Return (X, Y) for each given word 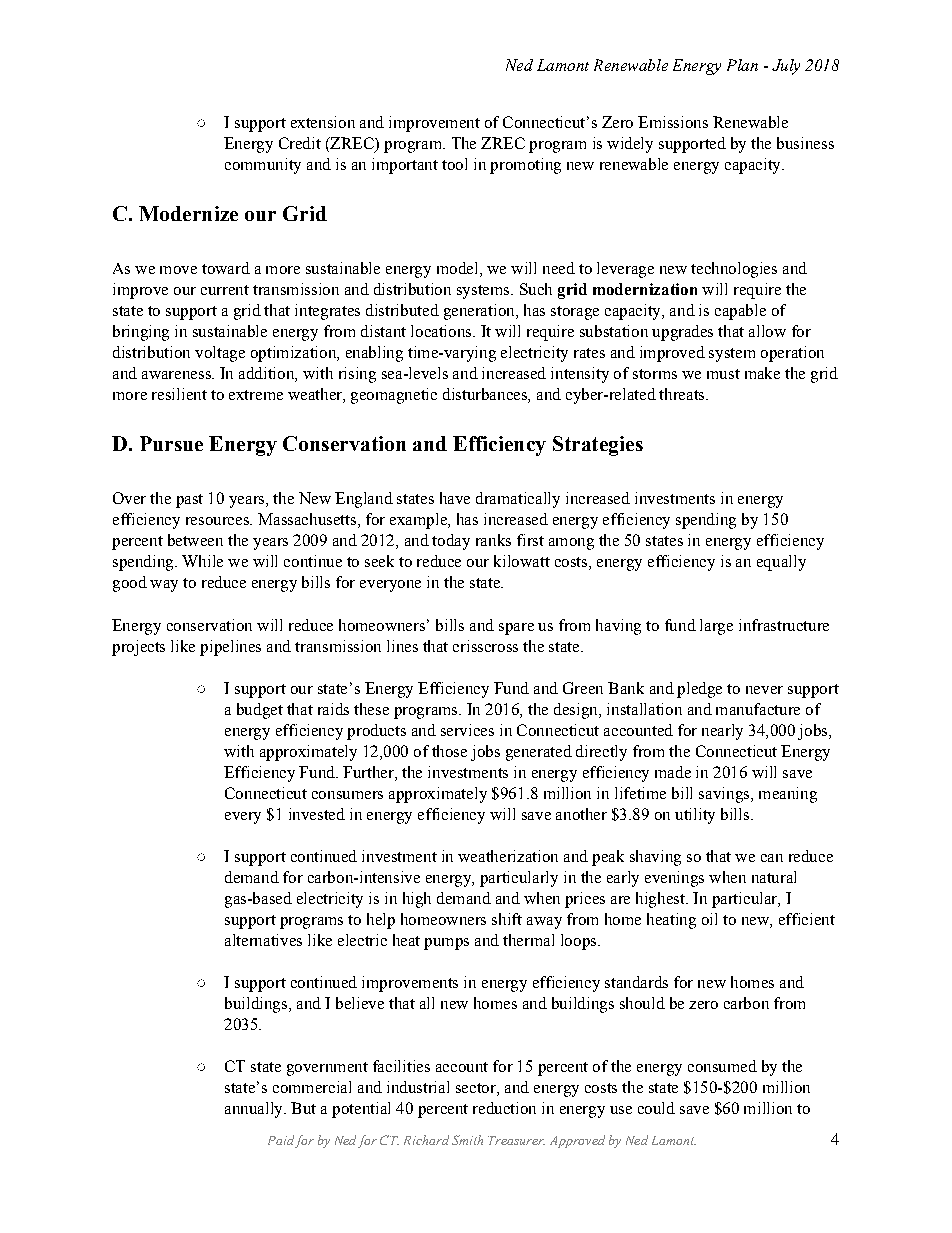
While (202, 561)
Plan (742, 65)
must (723, 374)
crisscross (485, 646)
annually (255, 1110)
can (772, 858)
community (263, 166)
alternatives (263, 940)
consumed (722, 1066)
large (716, 627)
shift (507, 919)
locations (442, 331)
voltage (220, 354)
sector (477, 1089)
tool (454, 164)
